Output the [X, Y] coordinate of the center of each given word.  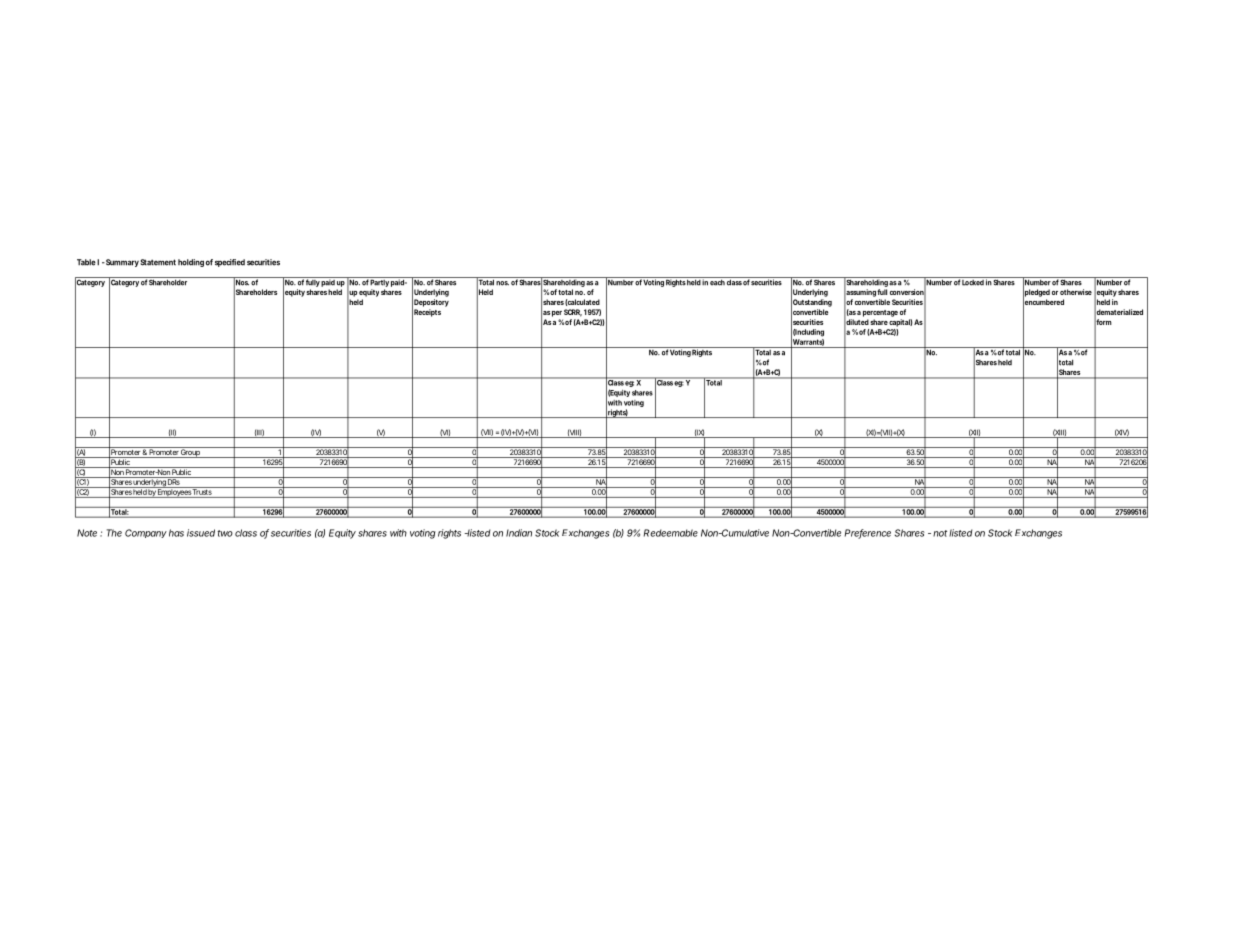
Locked [973, 281]
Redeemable [671, 533]
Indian [519, 533]
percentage [880, 313]
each [717, 281]
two [225, 533]
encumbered [1043, 302]
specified [230, 263]
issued [201, 533]
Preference [868, 534]
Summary [121, 263]
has [176, 533]
